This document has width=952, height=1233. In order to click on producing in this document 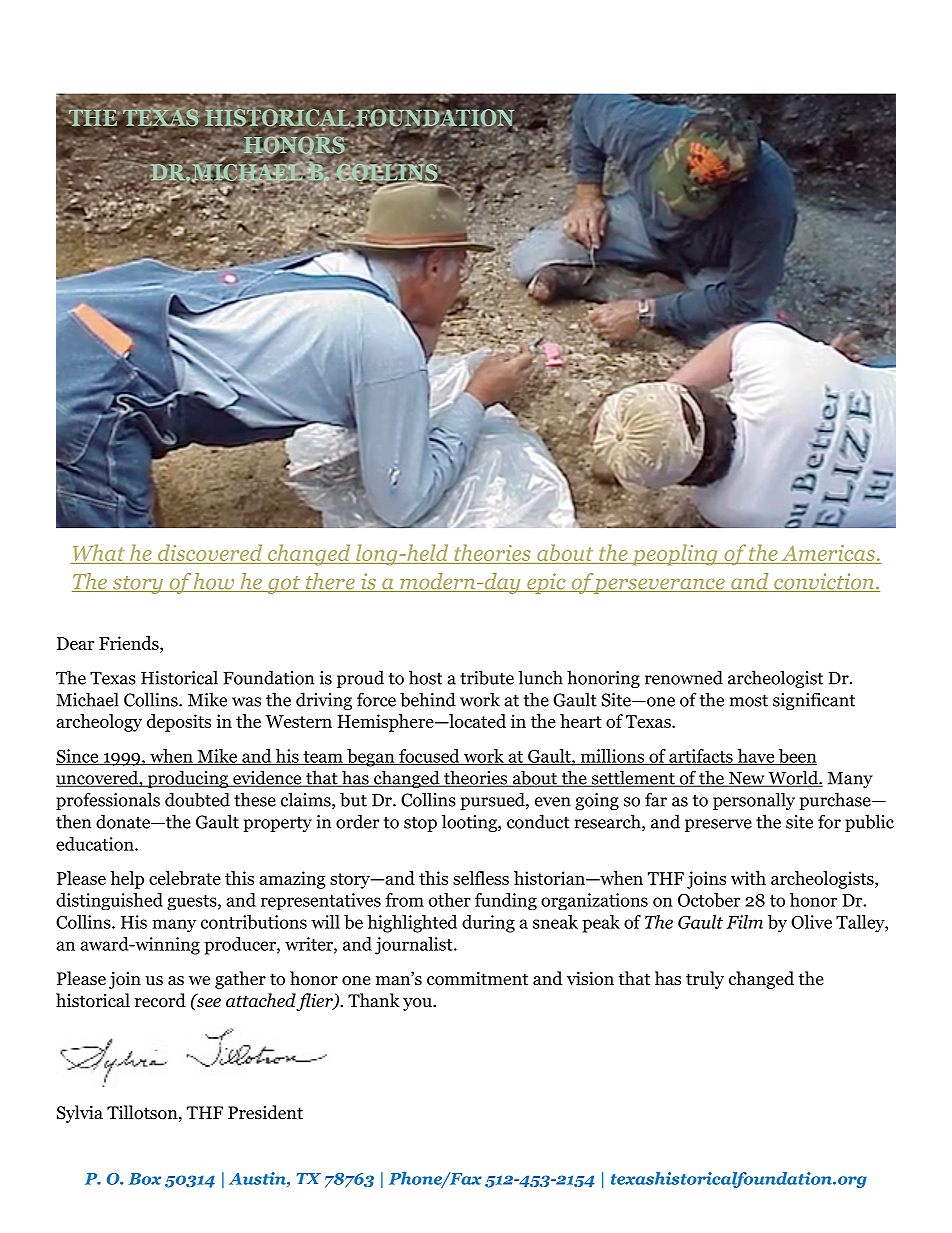, I will do `click(187, 779)`.
